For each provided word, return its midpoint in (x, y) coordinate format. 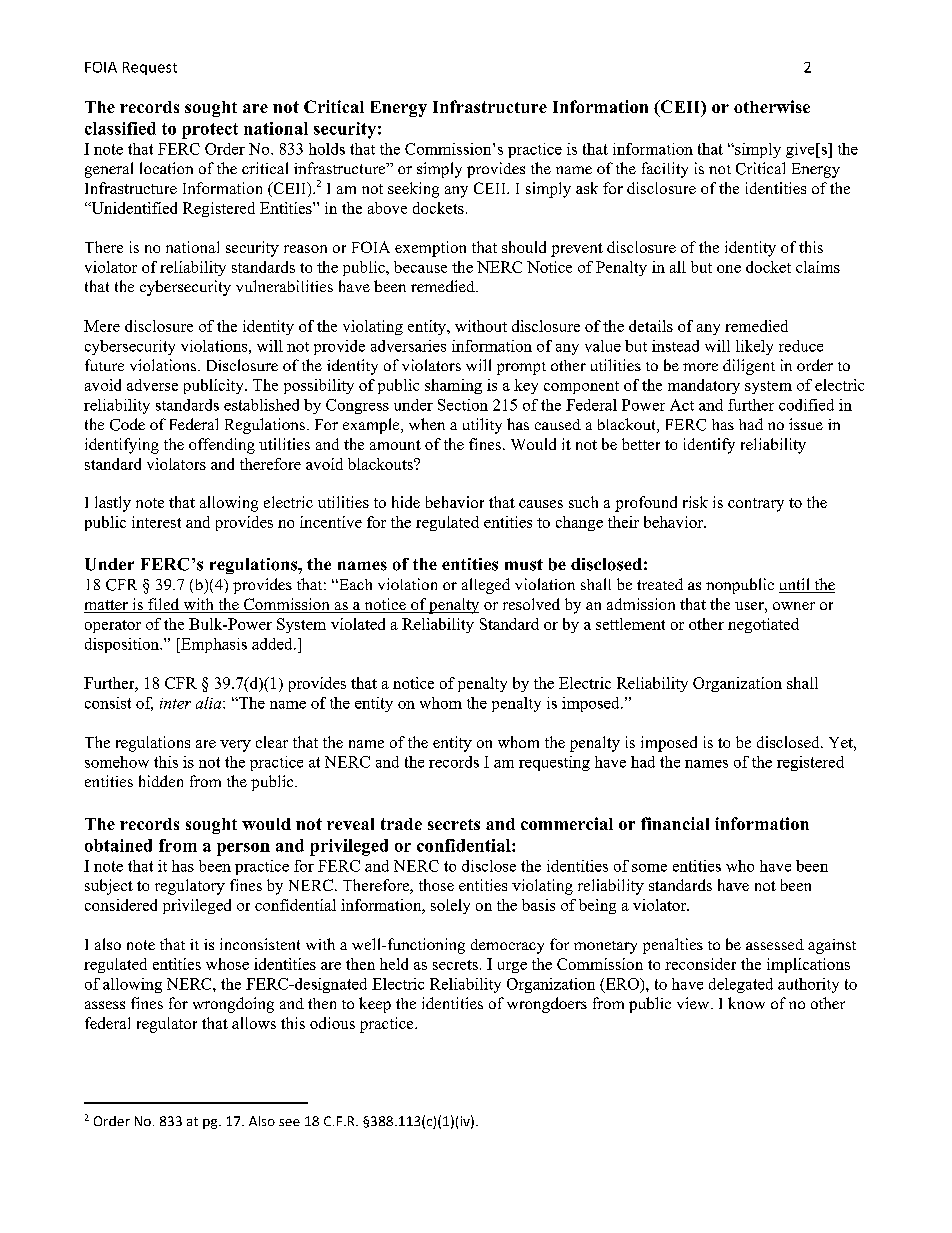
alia (210, 703)
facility (665, 170)
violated (358, 624)
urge (512, 967)
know (746, 1003)
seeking (413, 190)
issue (806, 424)
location (166, 168)
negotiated (763, 625)
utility (482, 426)
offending (222, 446)
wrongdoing (233, 1005)
